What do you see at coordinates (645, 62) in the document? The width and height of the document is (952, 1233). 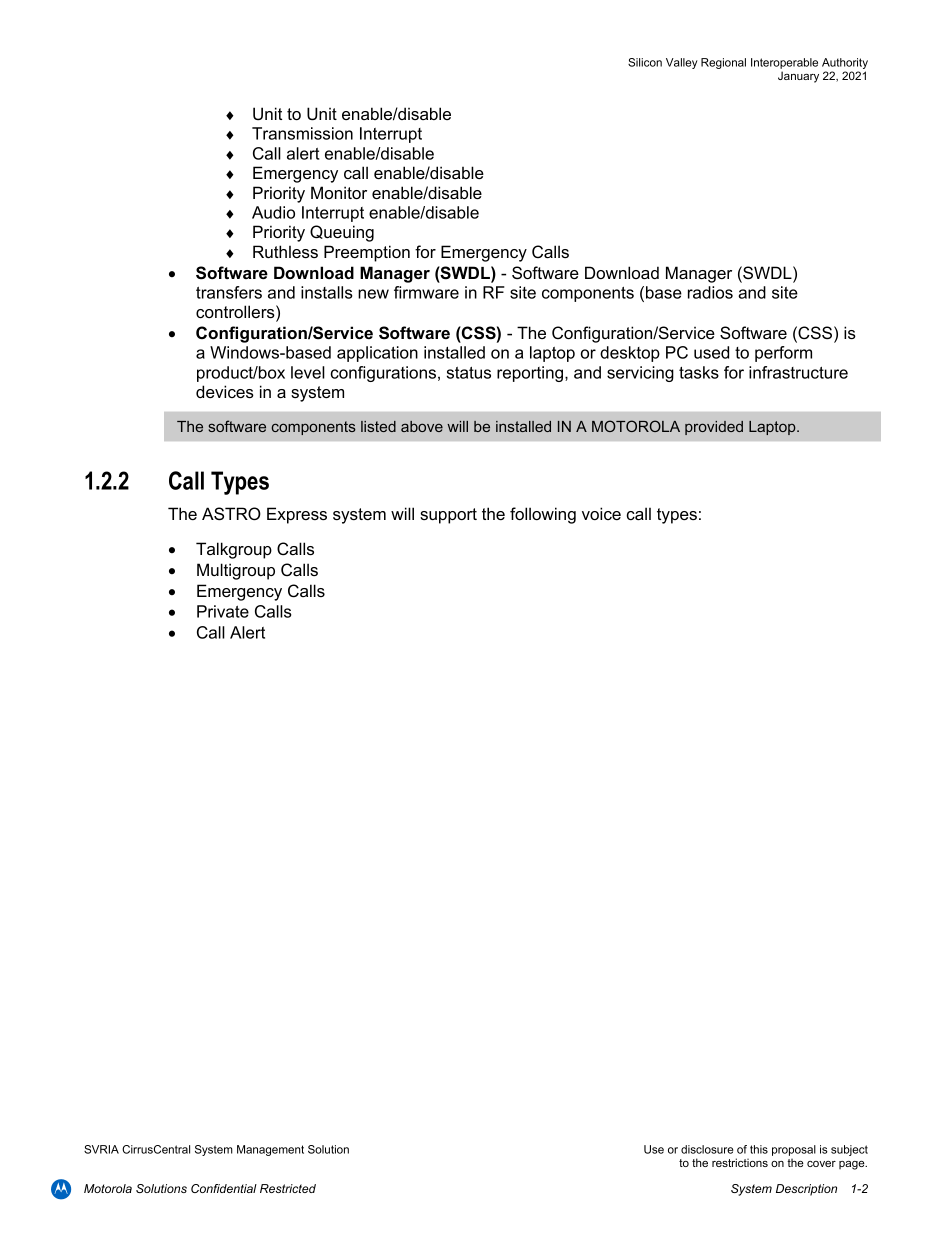 I see `Silicon` at bounding box center [645, 62].
